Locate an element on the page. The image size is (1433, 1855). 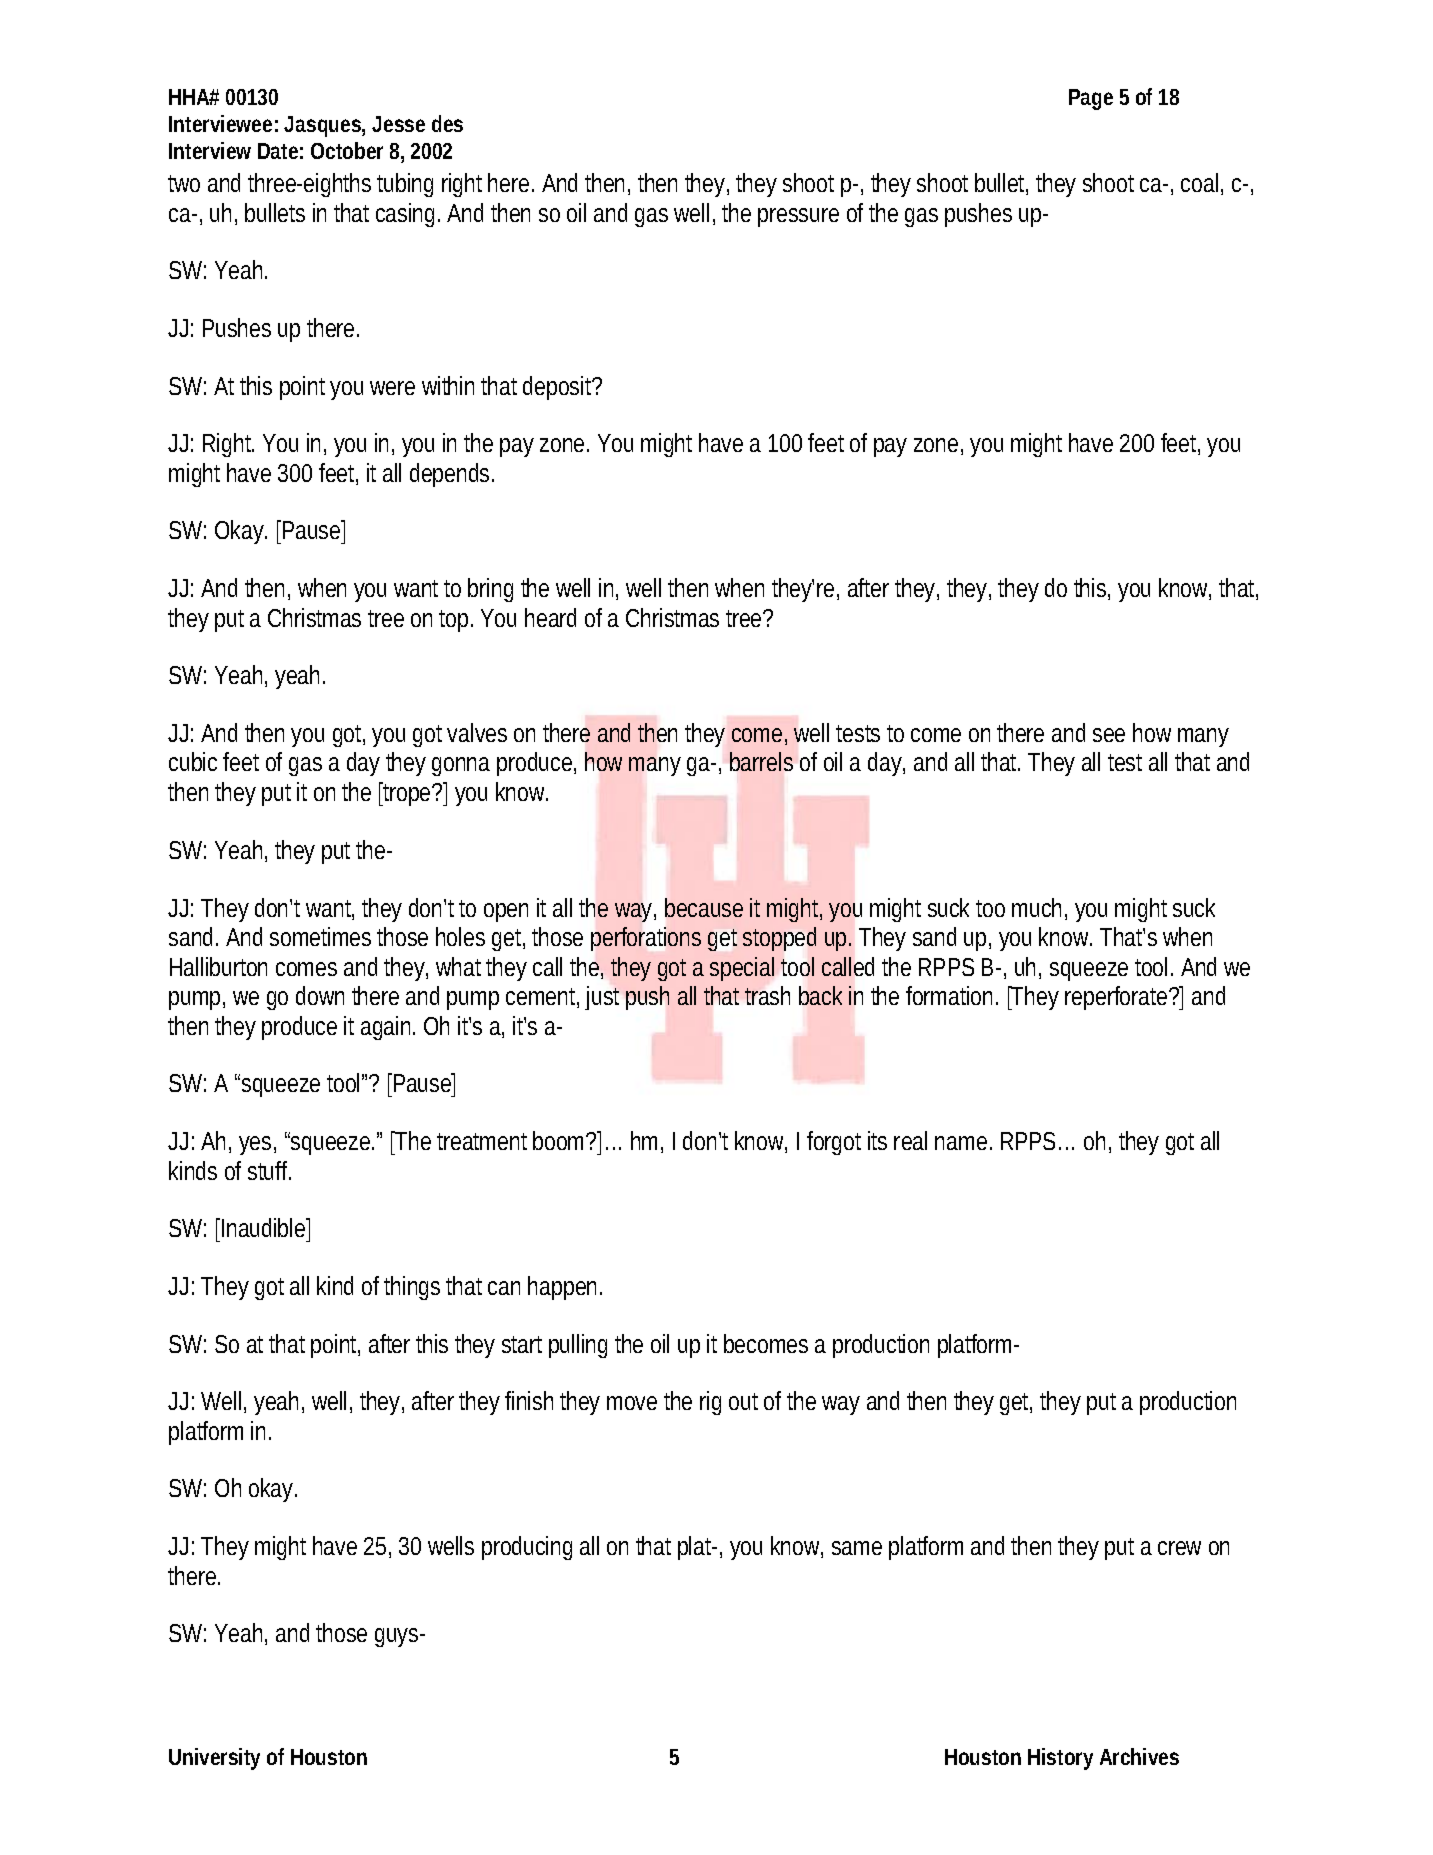
October is located at coordinates (347, 150).
